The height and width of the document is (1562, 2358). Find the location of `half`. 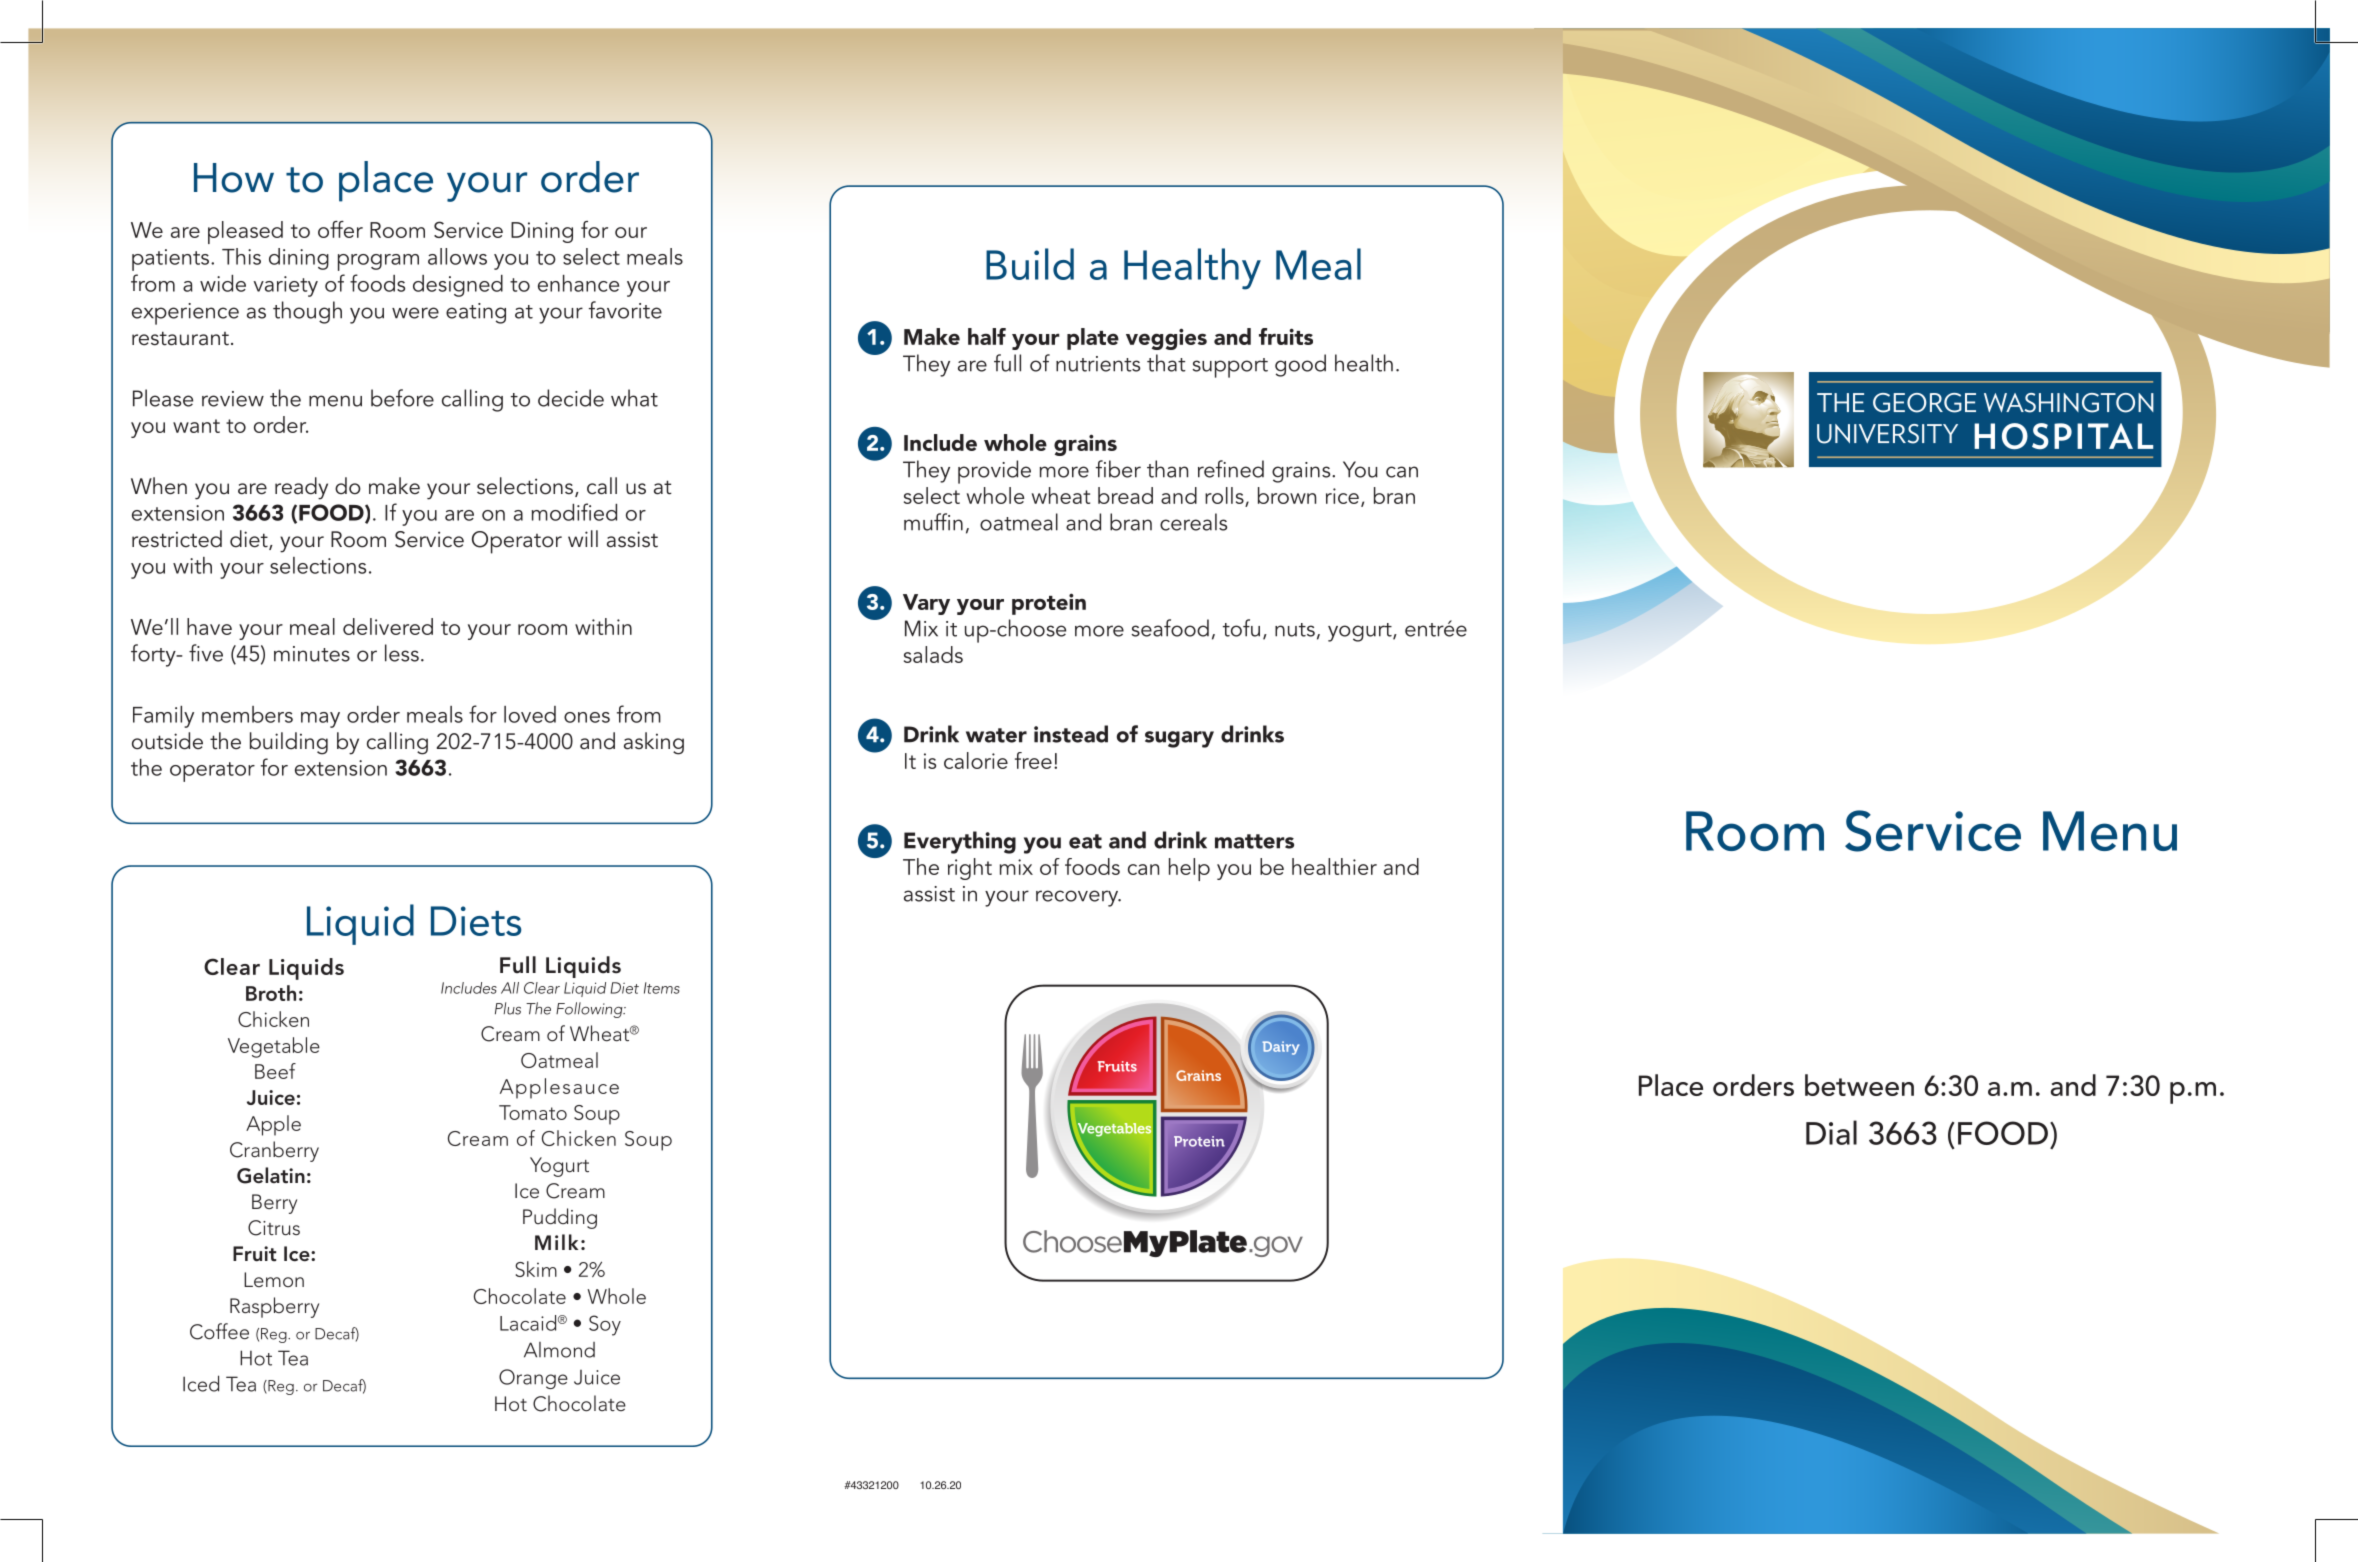

half is located at coordinates (987, 336).
